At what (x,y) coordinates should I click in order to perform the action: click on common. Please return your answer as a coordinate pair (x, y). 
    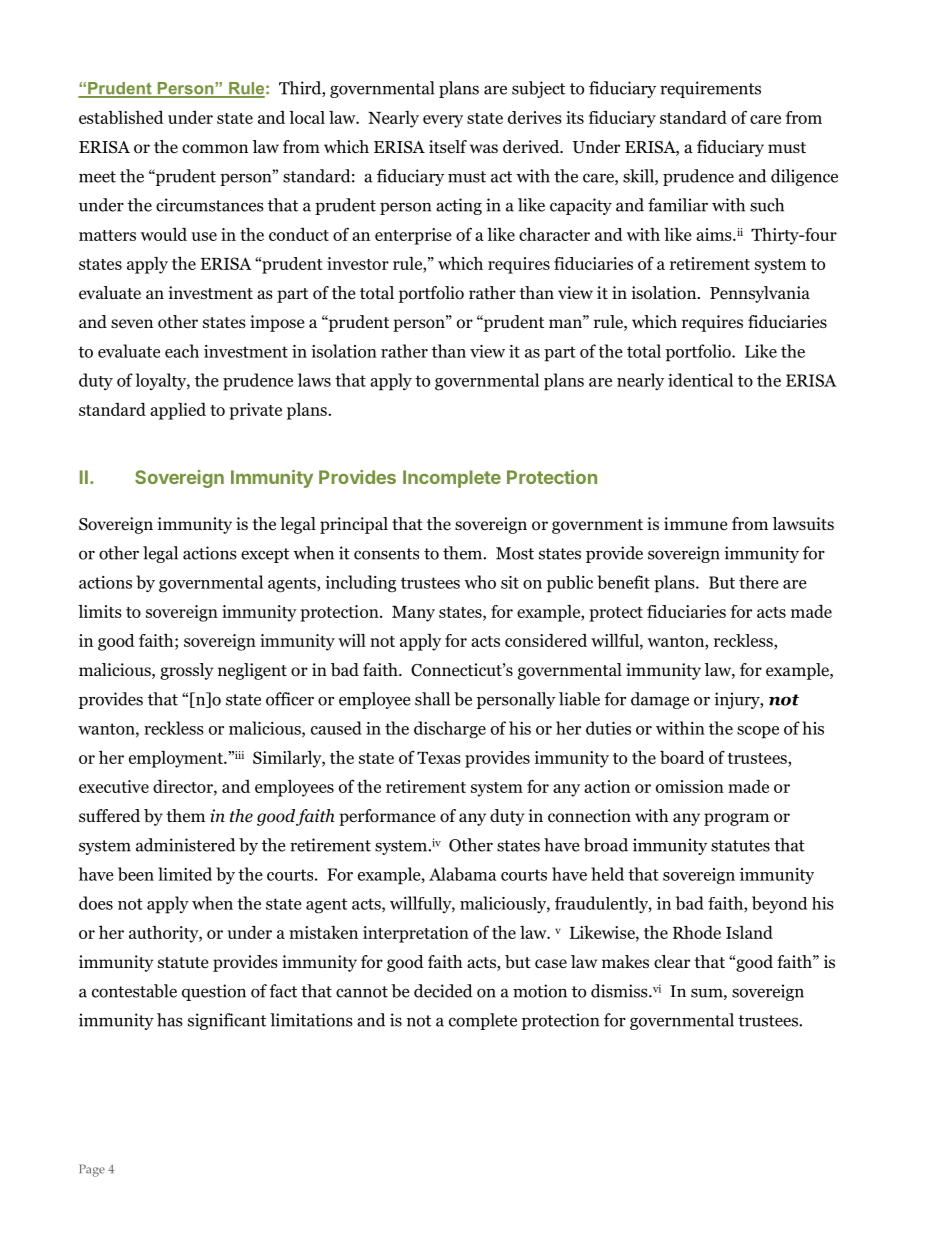
    Looking at the image, I should click on (215, 149).
